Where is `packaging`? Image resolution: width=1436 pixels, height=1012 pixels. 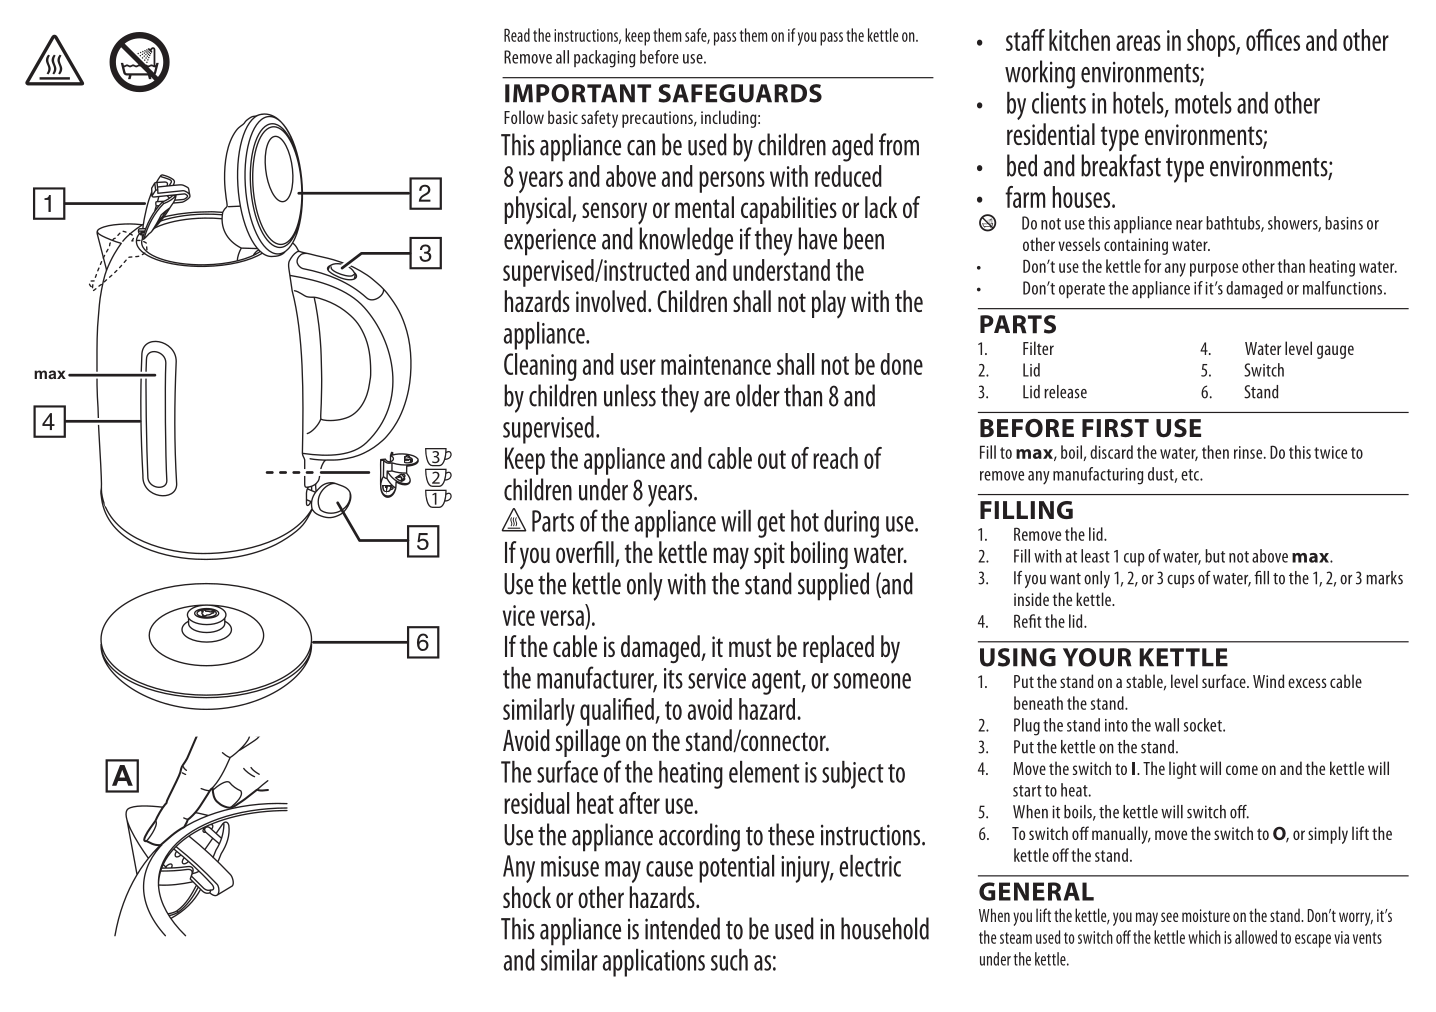 packaging is located at coordinates (604, 59).
